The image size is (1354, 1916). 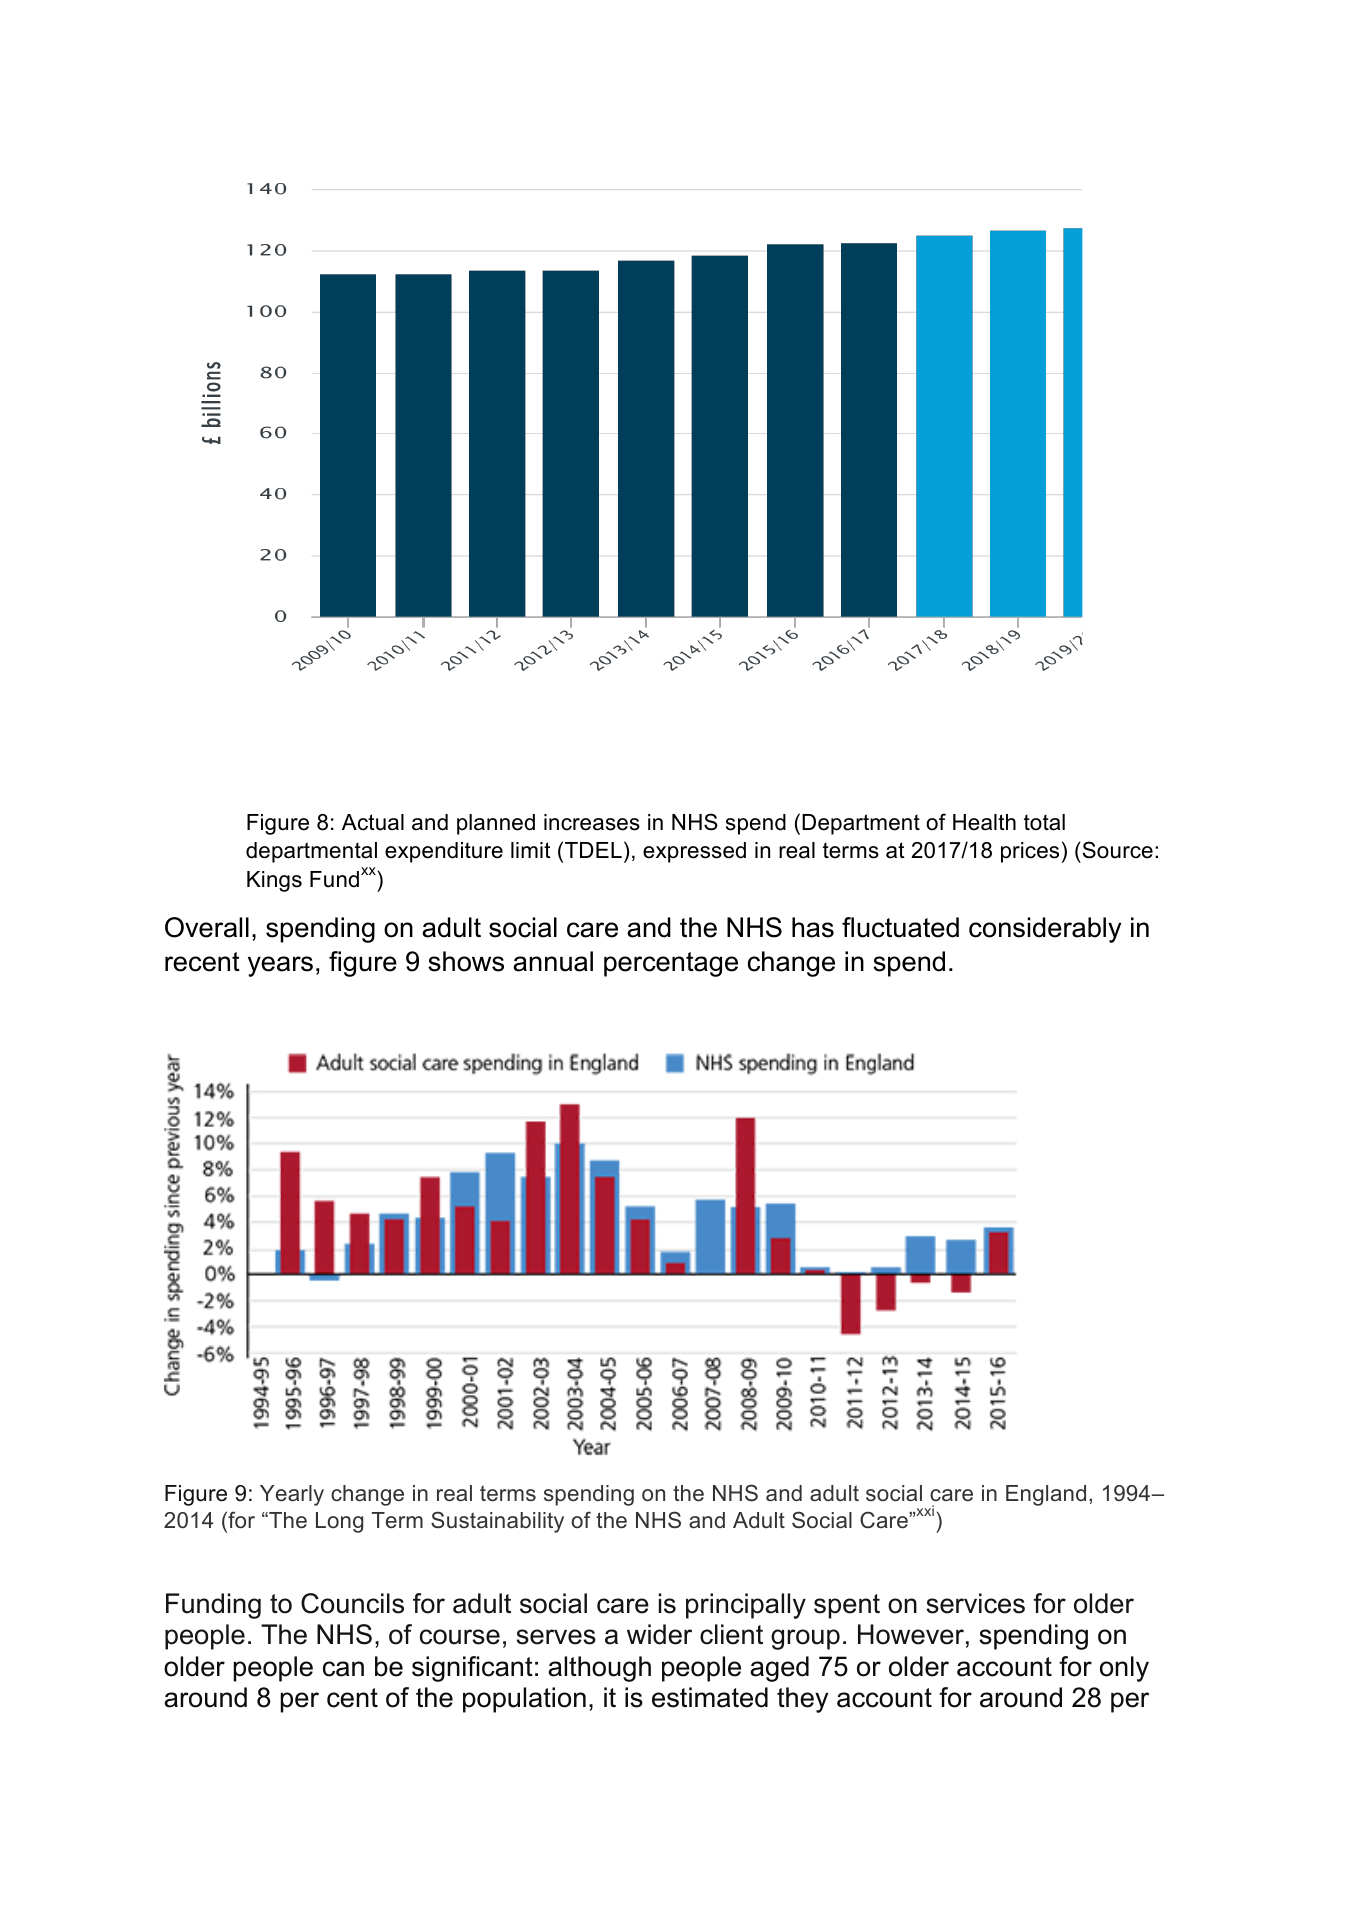 I want to click on England, so click(x=1046, y=1495).
